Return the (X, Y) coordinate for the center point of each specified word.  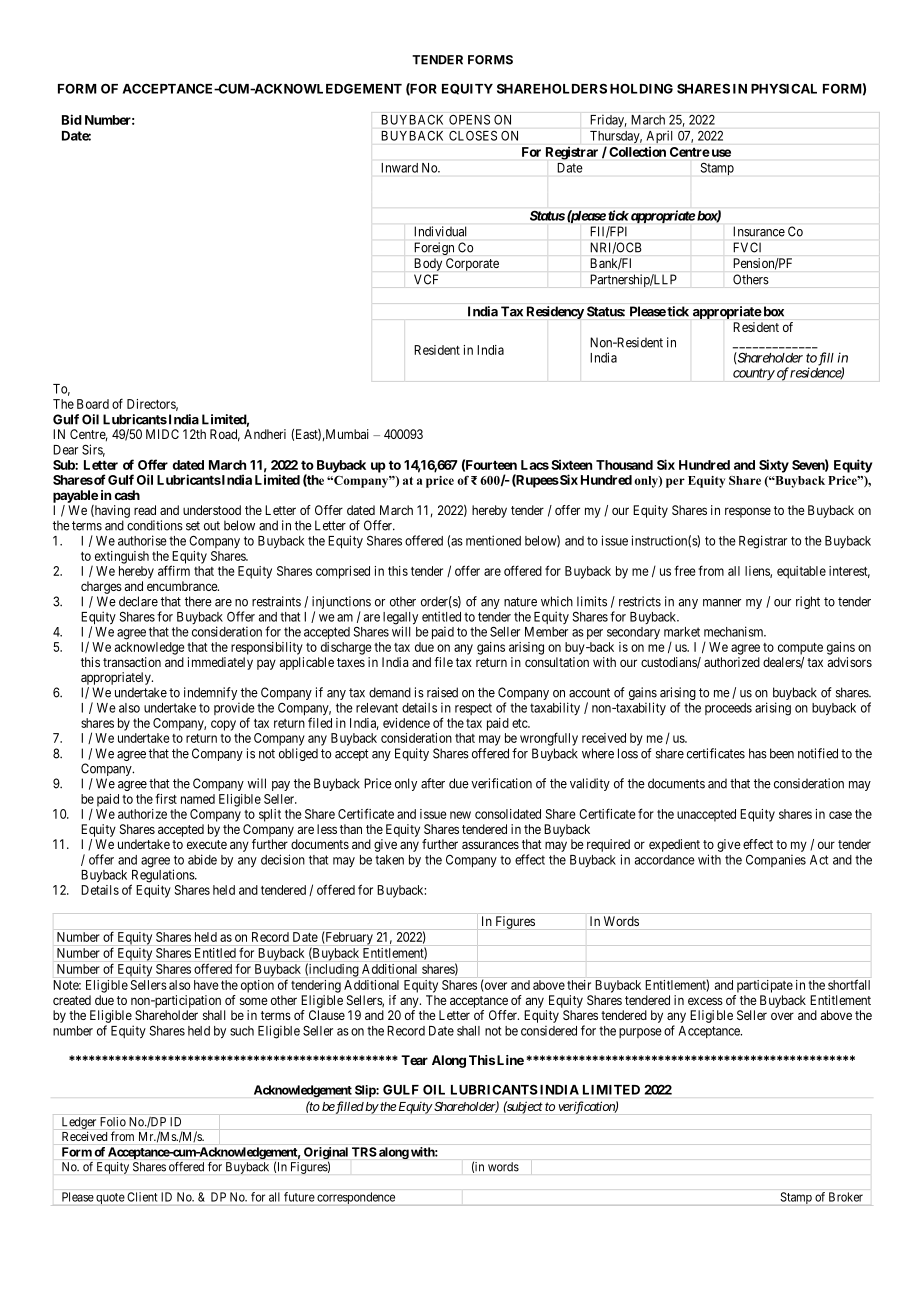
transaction (132, 662)
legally (400, 619)
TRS (364, 1152)
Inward (400, 168)
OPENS (469, 120)
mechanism (735, 631)
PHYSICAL (784, 89)
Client (142, 1197)
